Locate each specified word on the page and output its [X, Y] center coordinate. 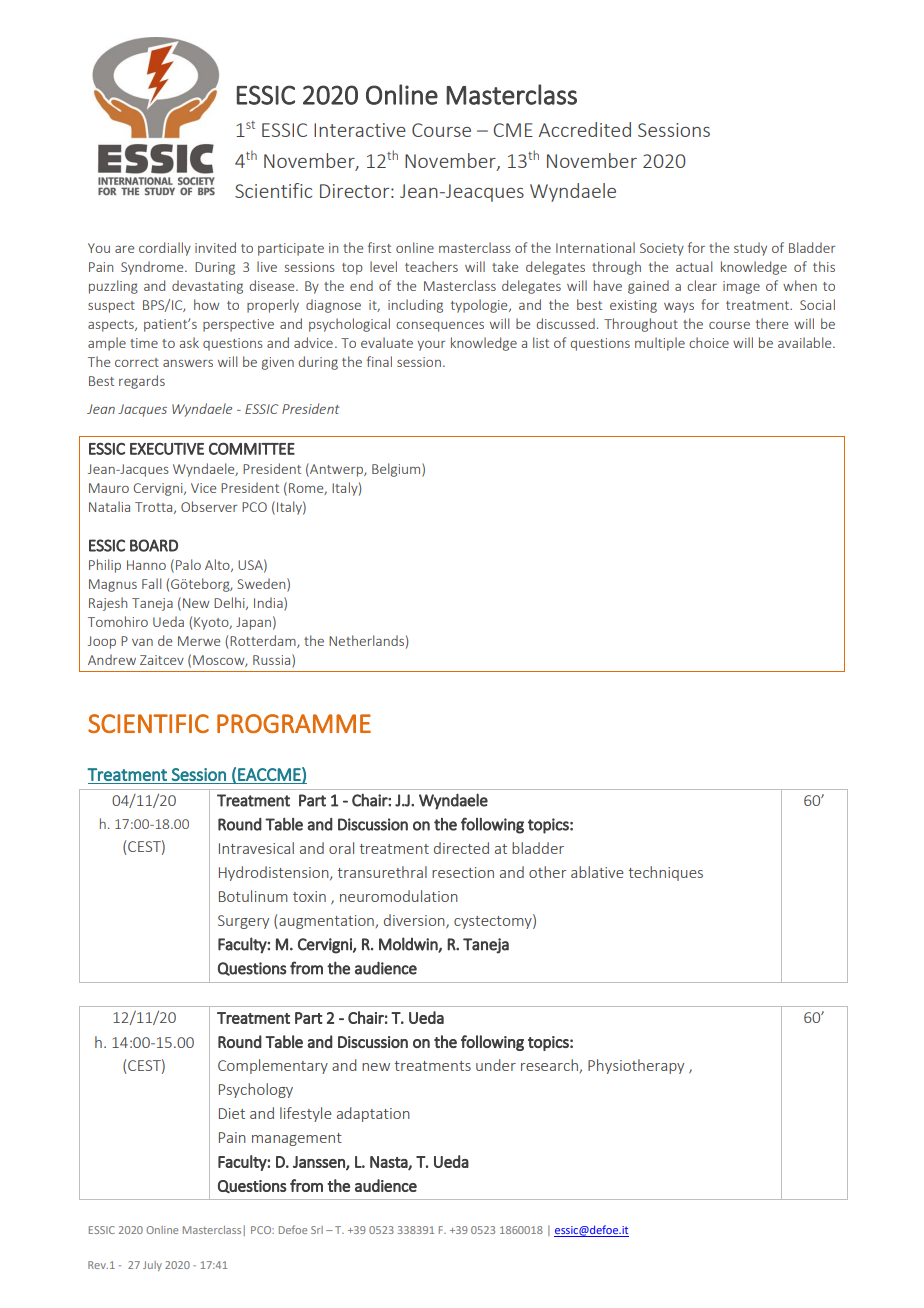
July [152, 1266]
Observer [209, 506]
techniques [665, 873]
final [379, 361]
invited [215, 247]
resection [463, 872]
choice [709, 342]
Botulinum [253, 896]
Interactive [360, 130]
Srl [317, 1230]
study [750, 249]
